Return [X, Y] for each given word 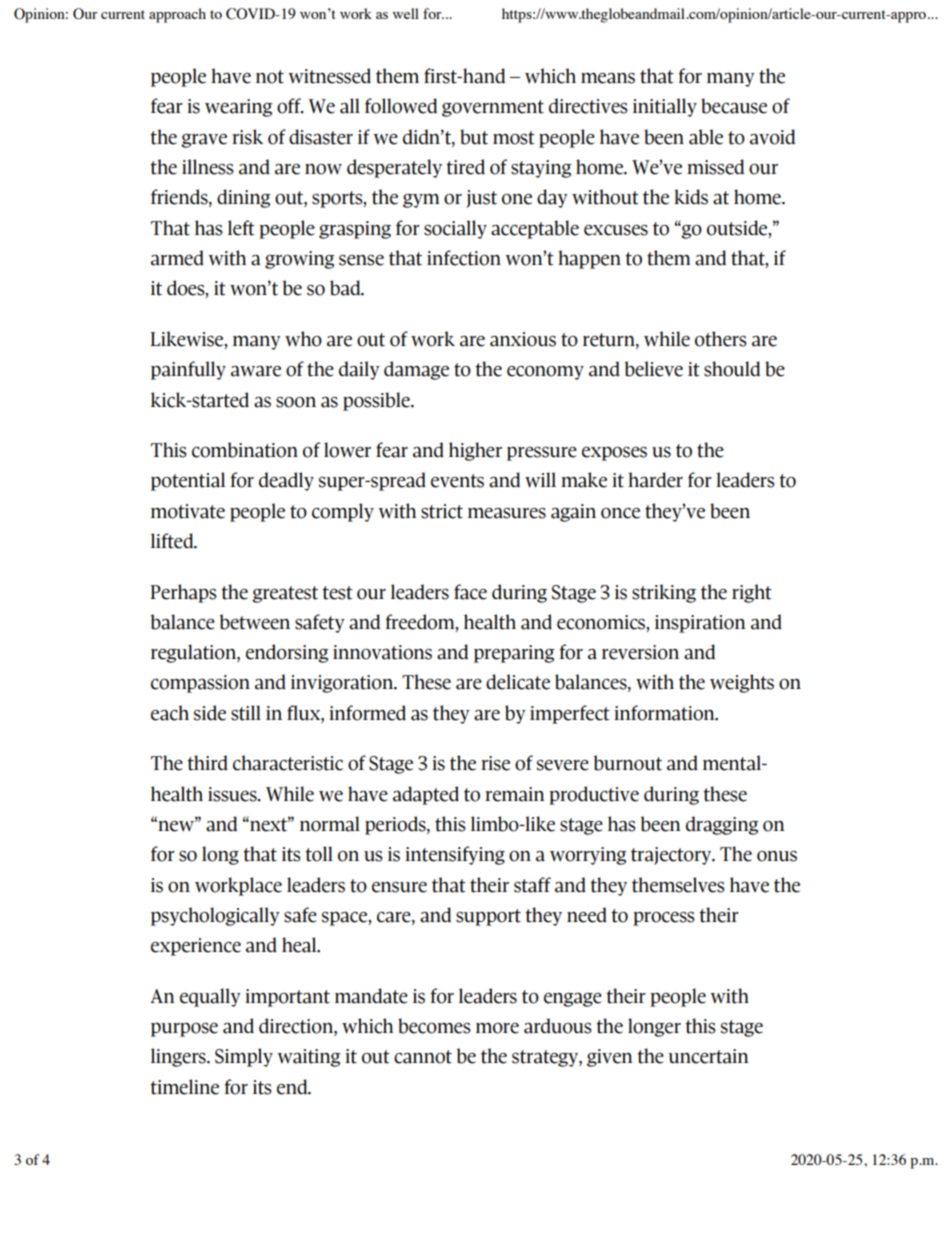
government [493, 108]
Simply [244, 1057]
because [734, 106]
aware [256, 371]
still [246, 713]
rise [495, 763]
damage [416, 370]
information [665, 713]
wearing [238, 108]
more [497, 1028]
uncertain [708, 1056]
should [732, 369]
